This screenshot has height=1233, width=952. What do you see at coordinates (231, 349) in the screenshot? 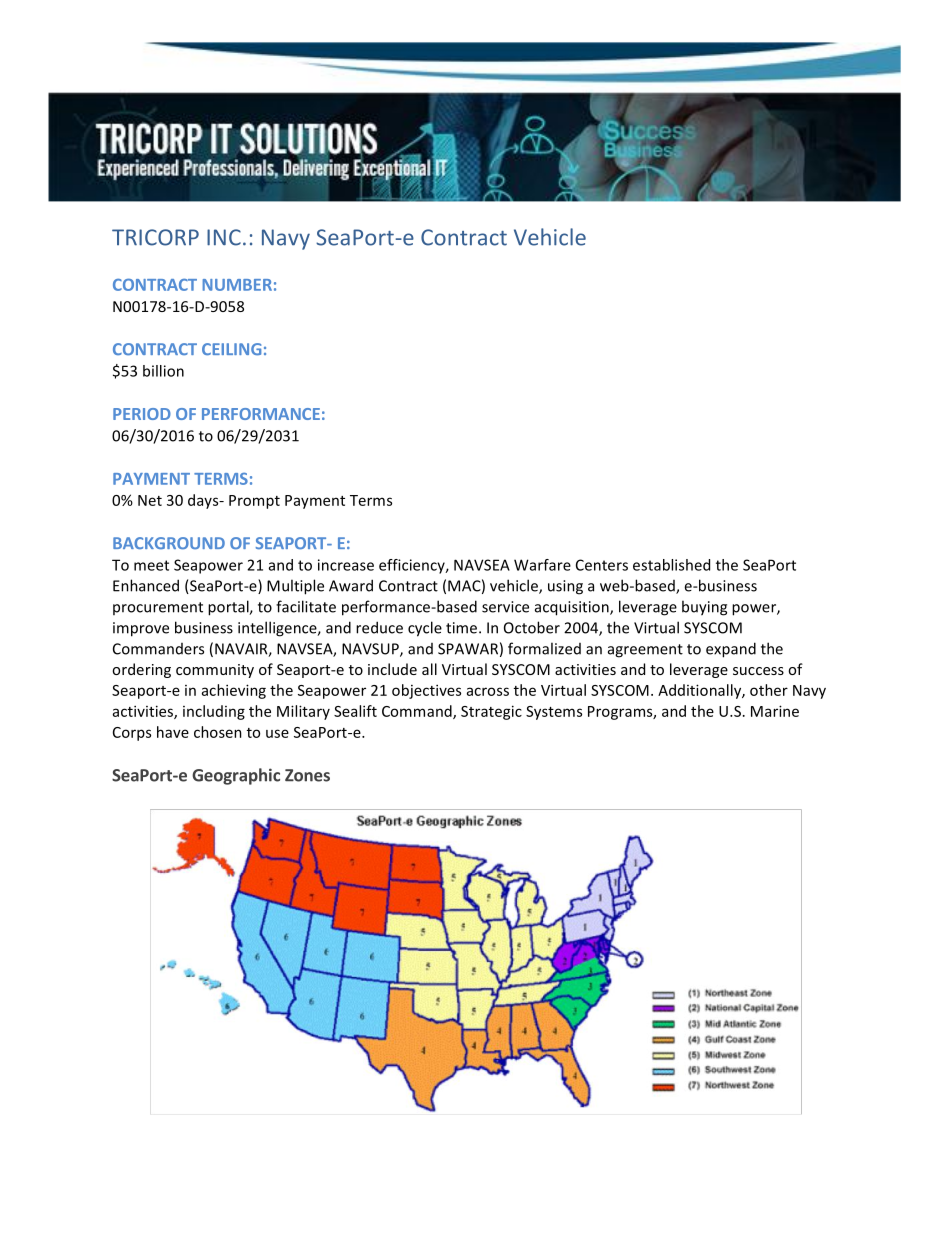
I see `CEILING` at bounding box center [231, 349].
